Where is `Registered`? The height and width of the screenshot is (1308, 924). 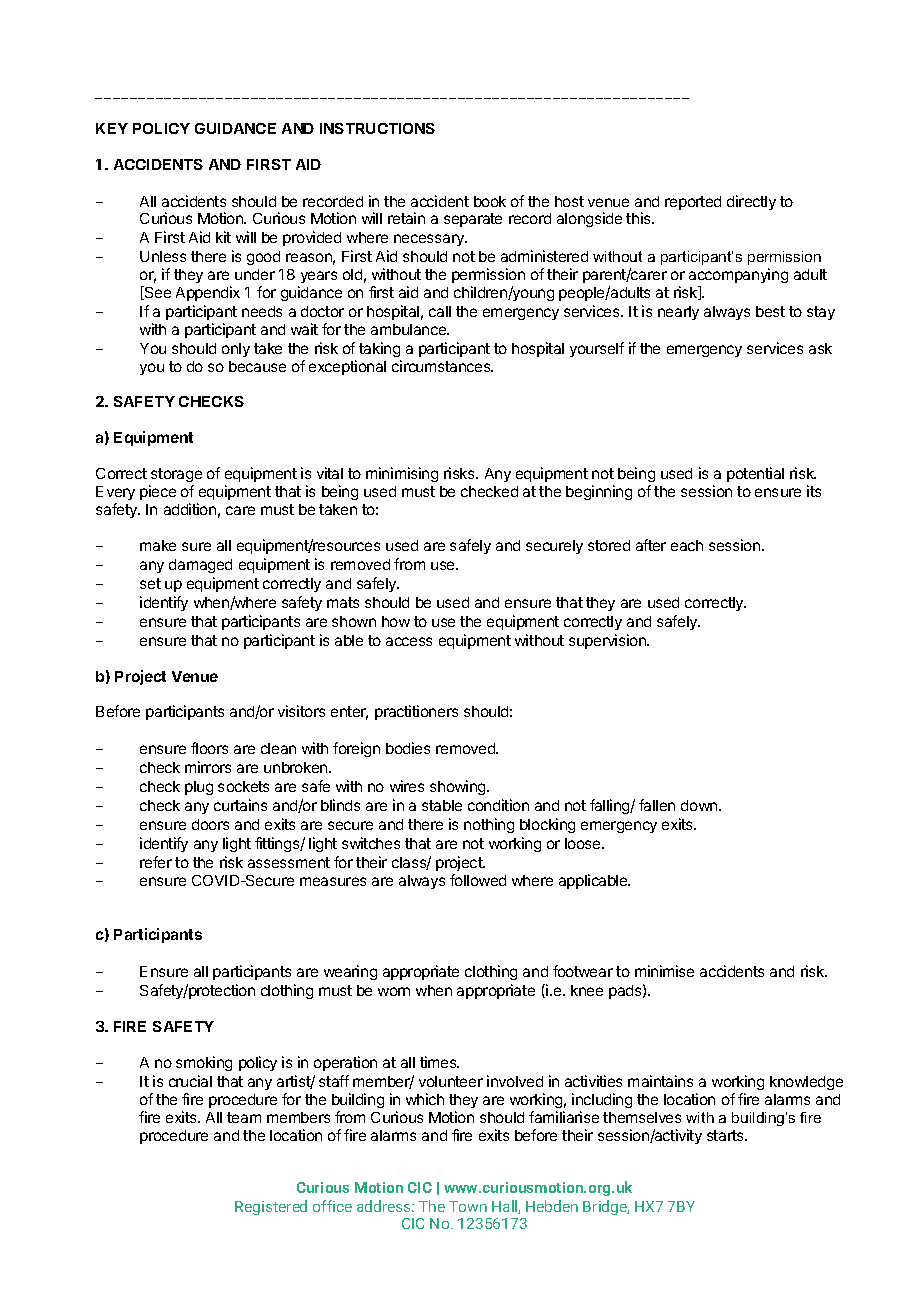
Registered is located at coordinates (271, 1207).
